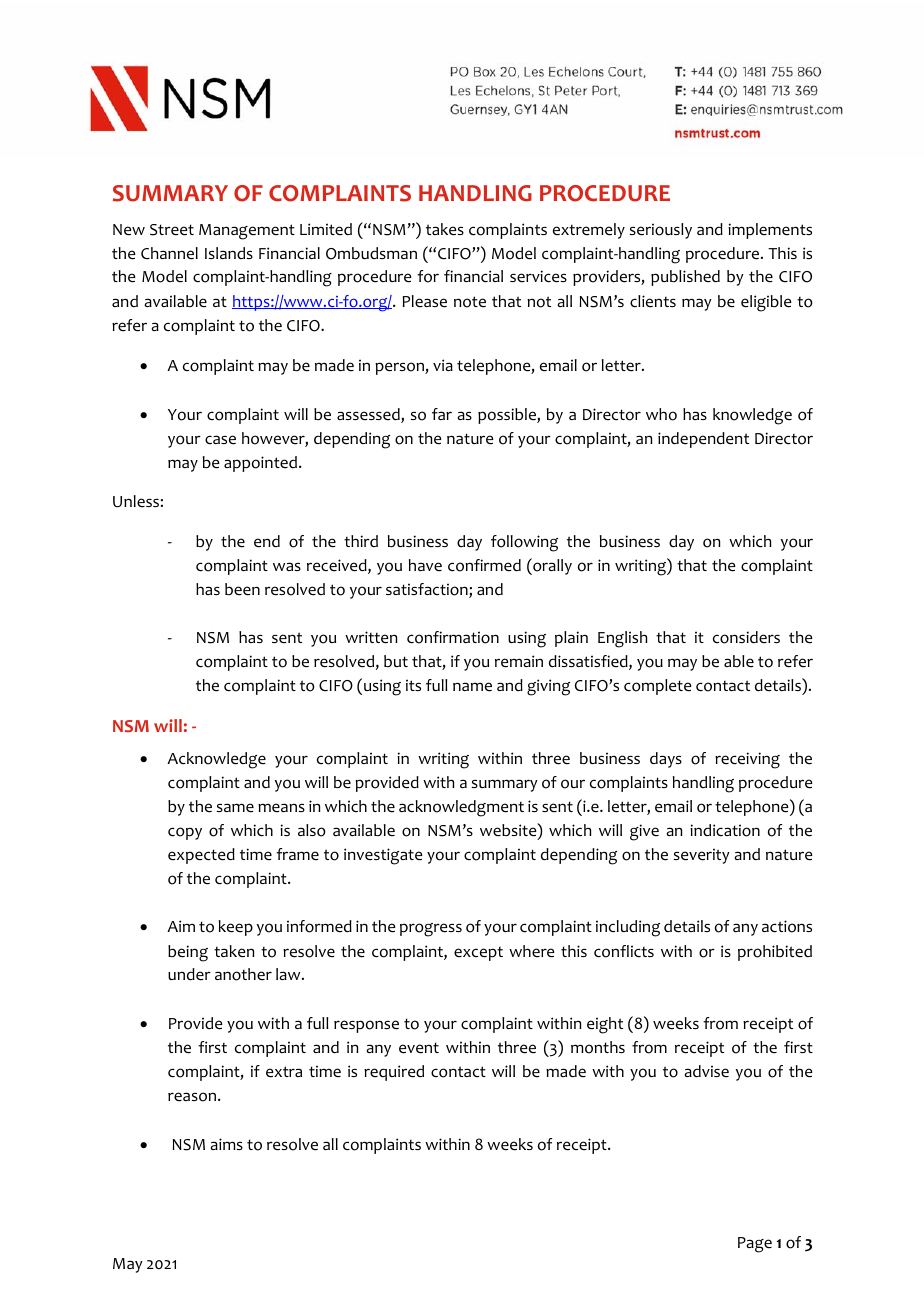 This document has height=1308, width=924. I want to click on takes, so click(445, 229).
